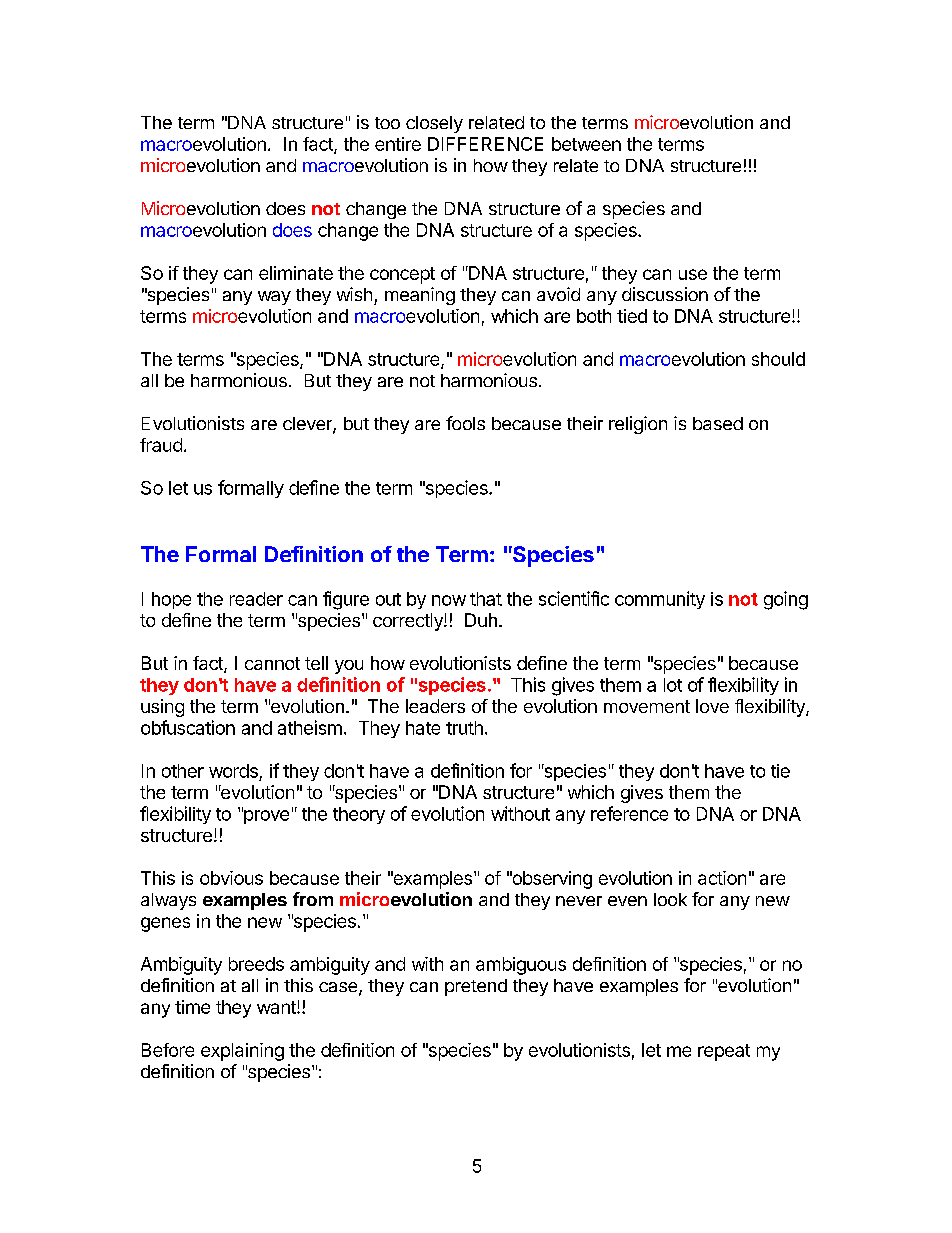  Describe the element at coordinates (387, 123) in the screenshot. I see `too` at that location.
